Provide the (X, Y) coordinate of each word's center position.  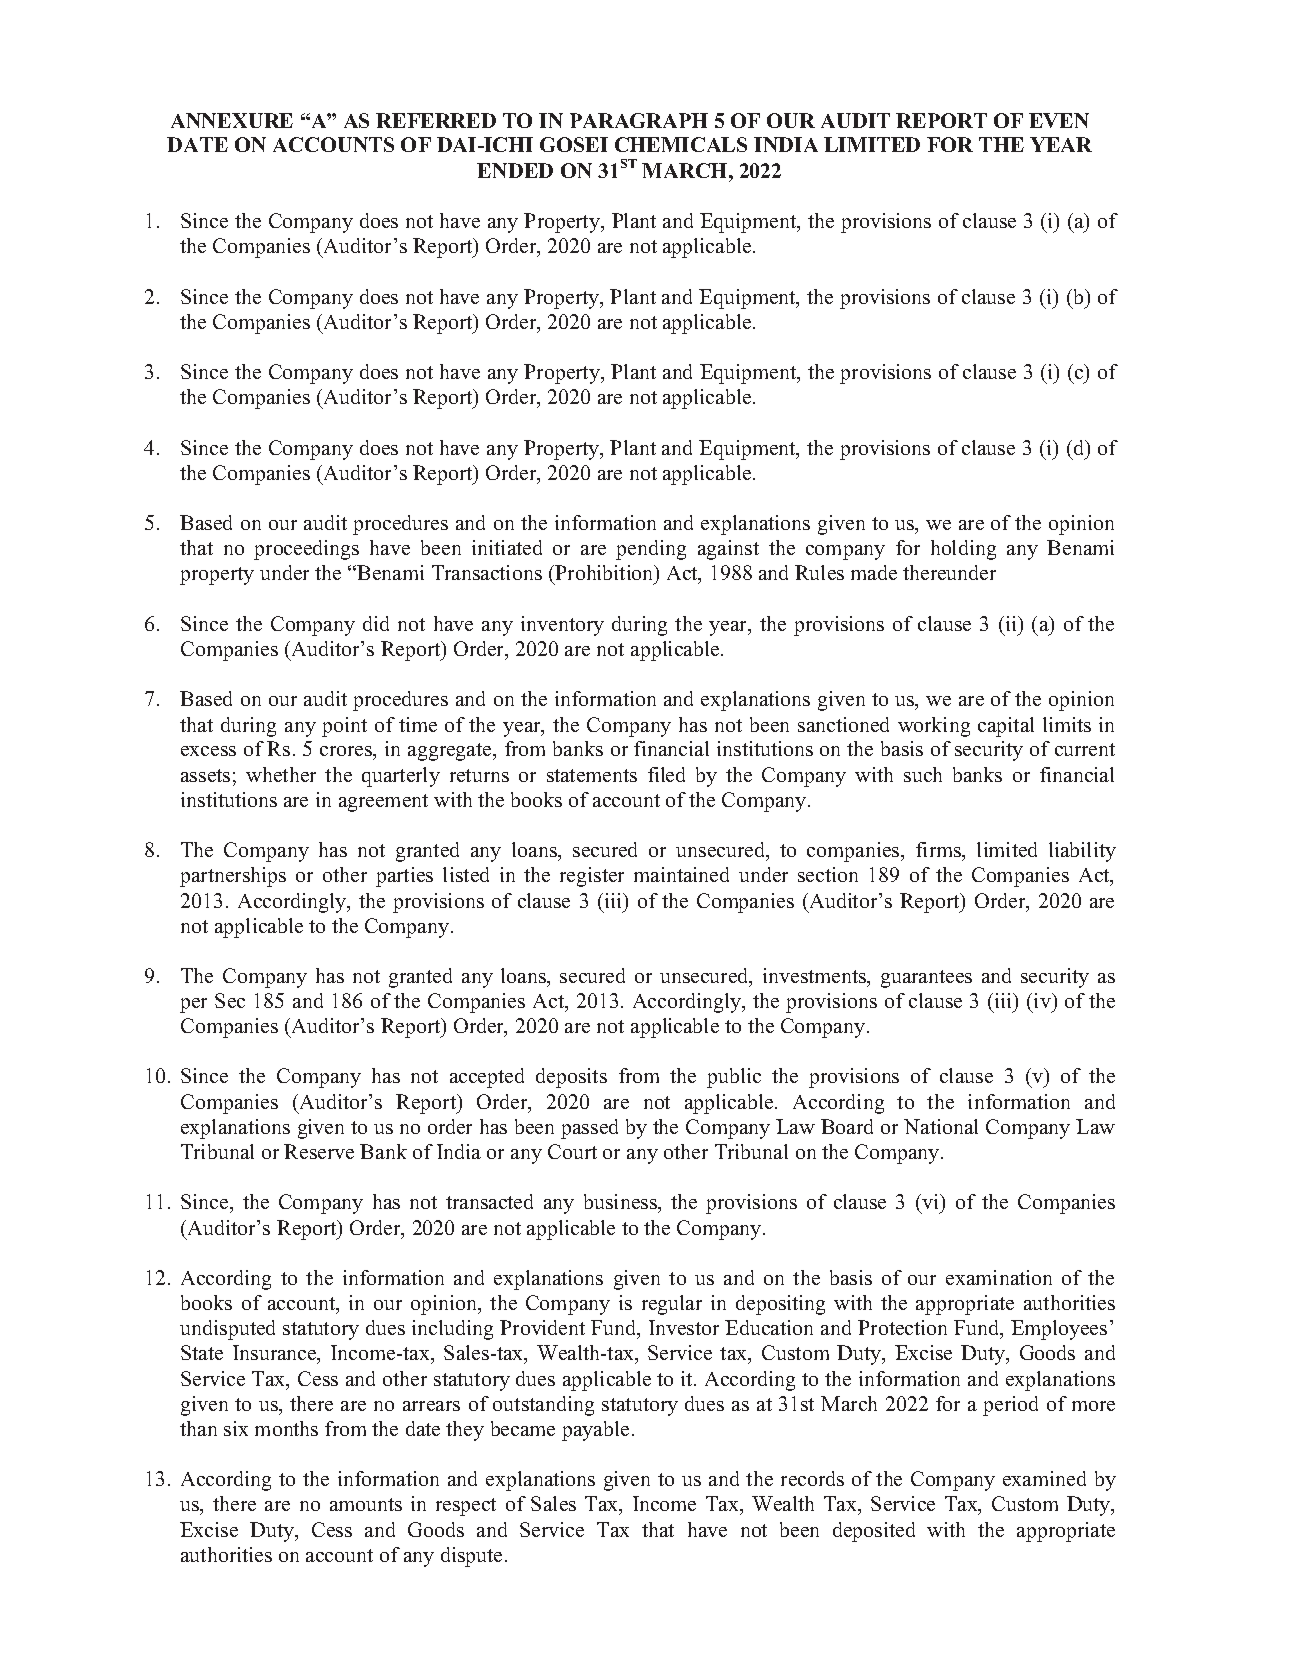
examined (1044, 1478)
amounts (366, 1504)
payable (595, 1431)
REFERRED (436, 120)
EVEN (1059, 120)
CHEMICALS (681, 144)
